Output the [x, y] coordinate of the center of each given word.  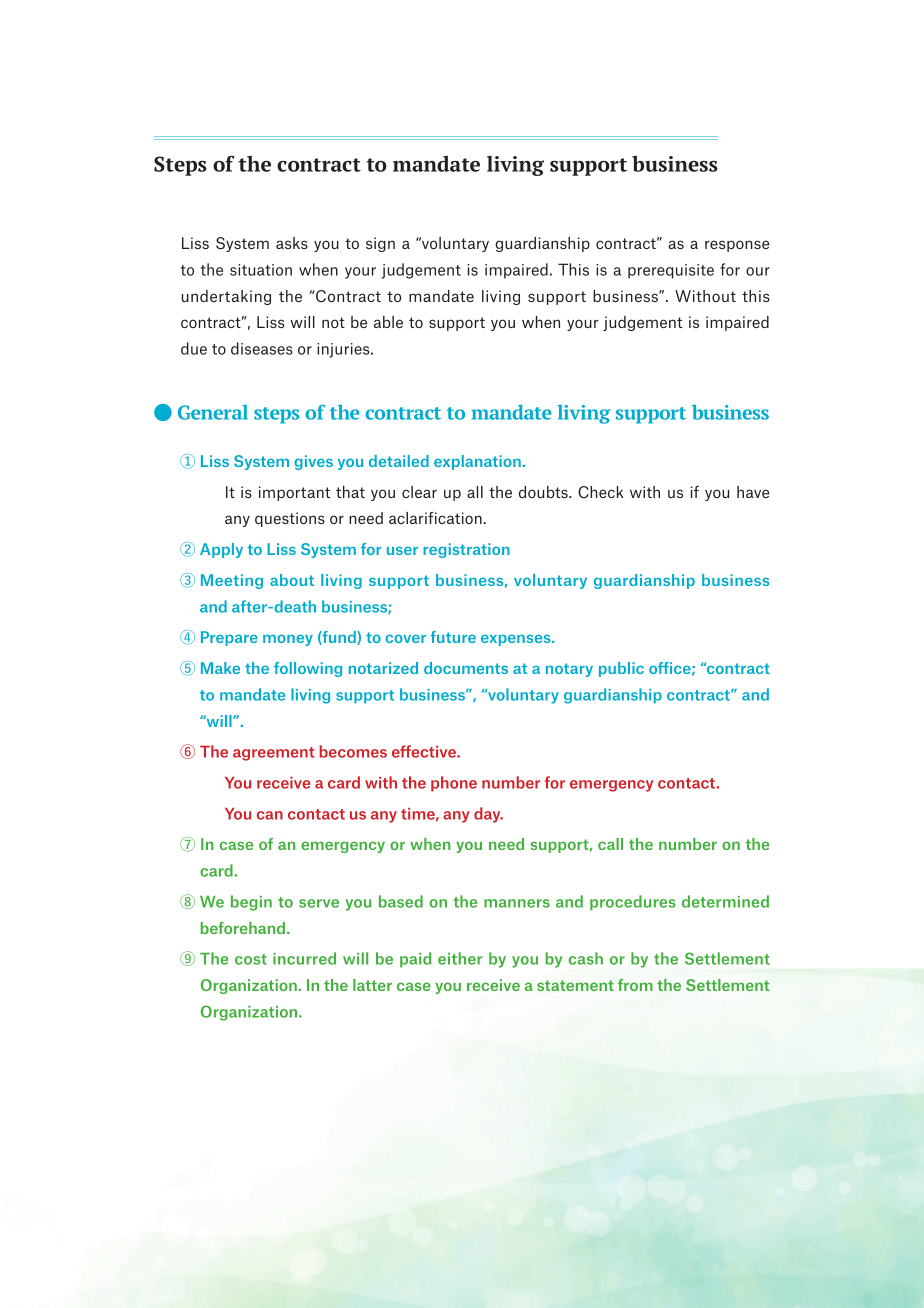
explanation [477, 462]
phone [454, 784]
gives [313, 462]
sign [380, 244]
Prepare [229, 638]
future [453, 637]
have [753, 492]
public [621, 669]
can [270, 815]
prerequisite [671, 271]
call [610, 844]
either [460, 958]
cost [251, 959]
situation [261, 270]
